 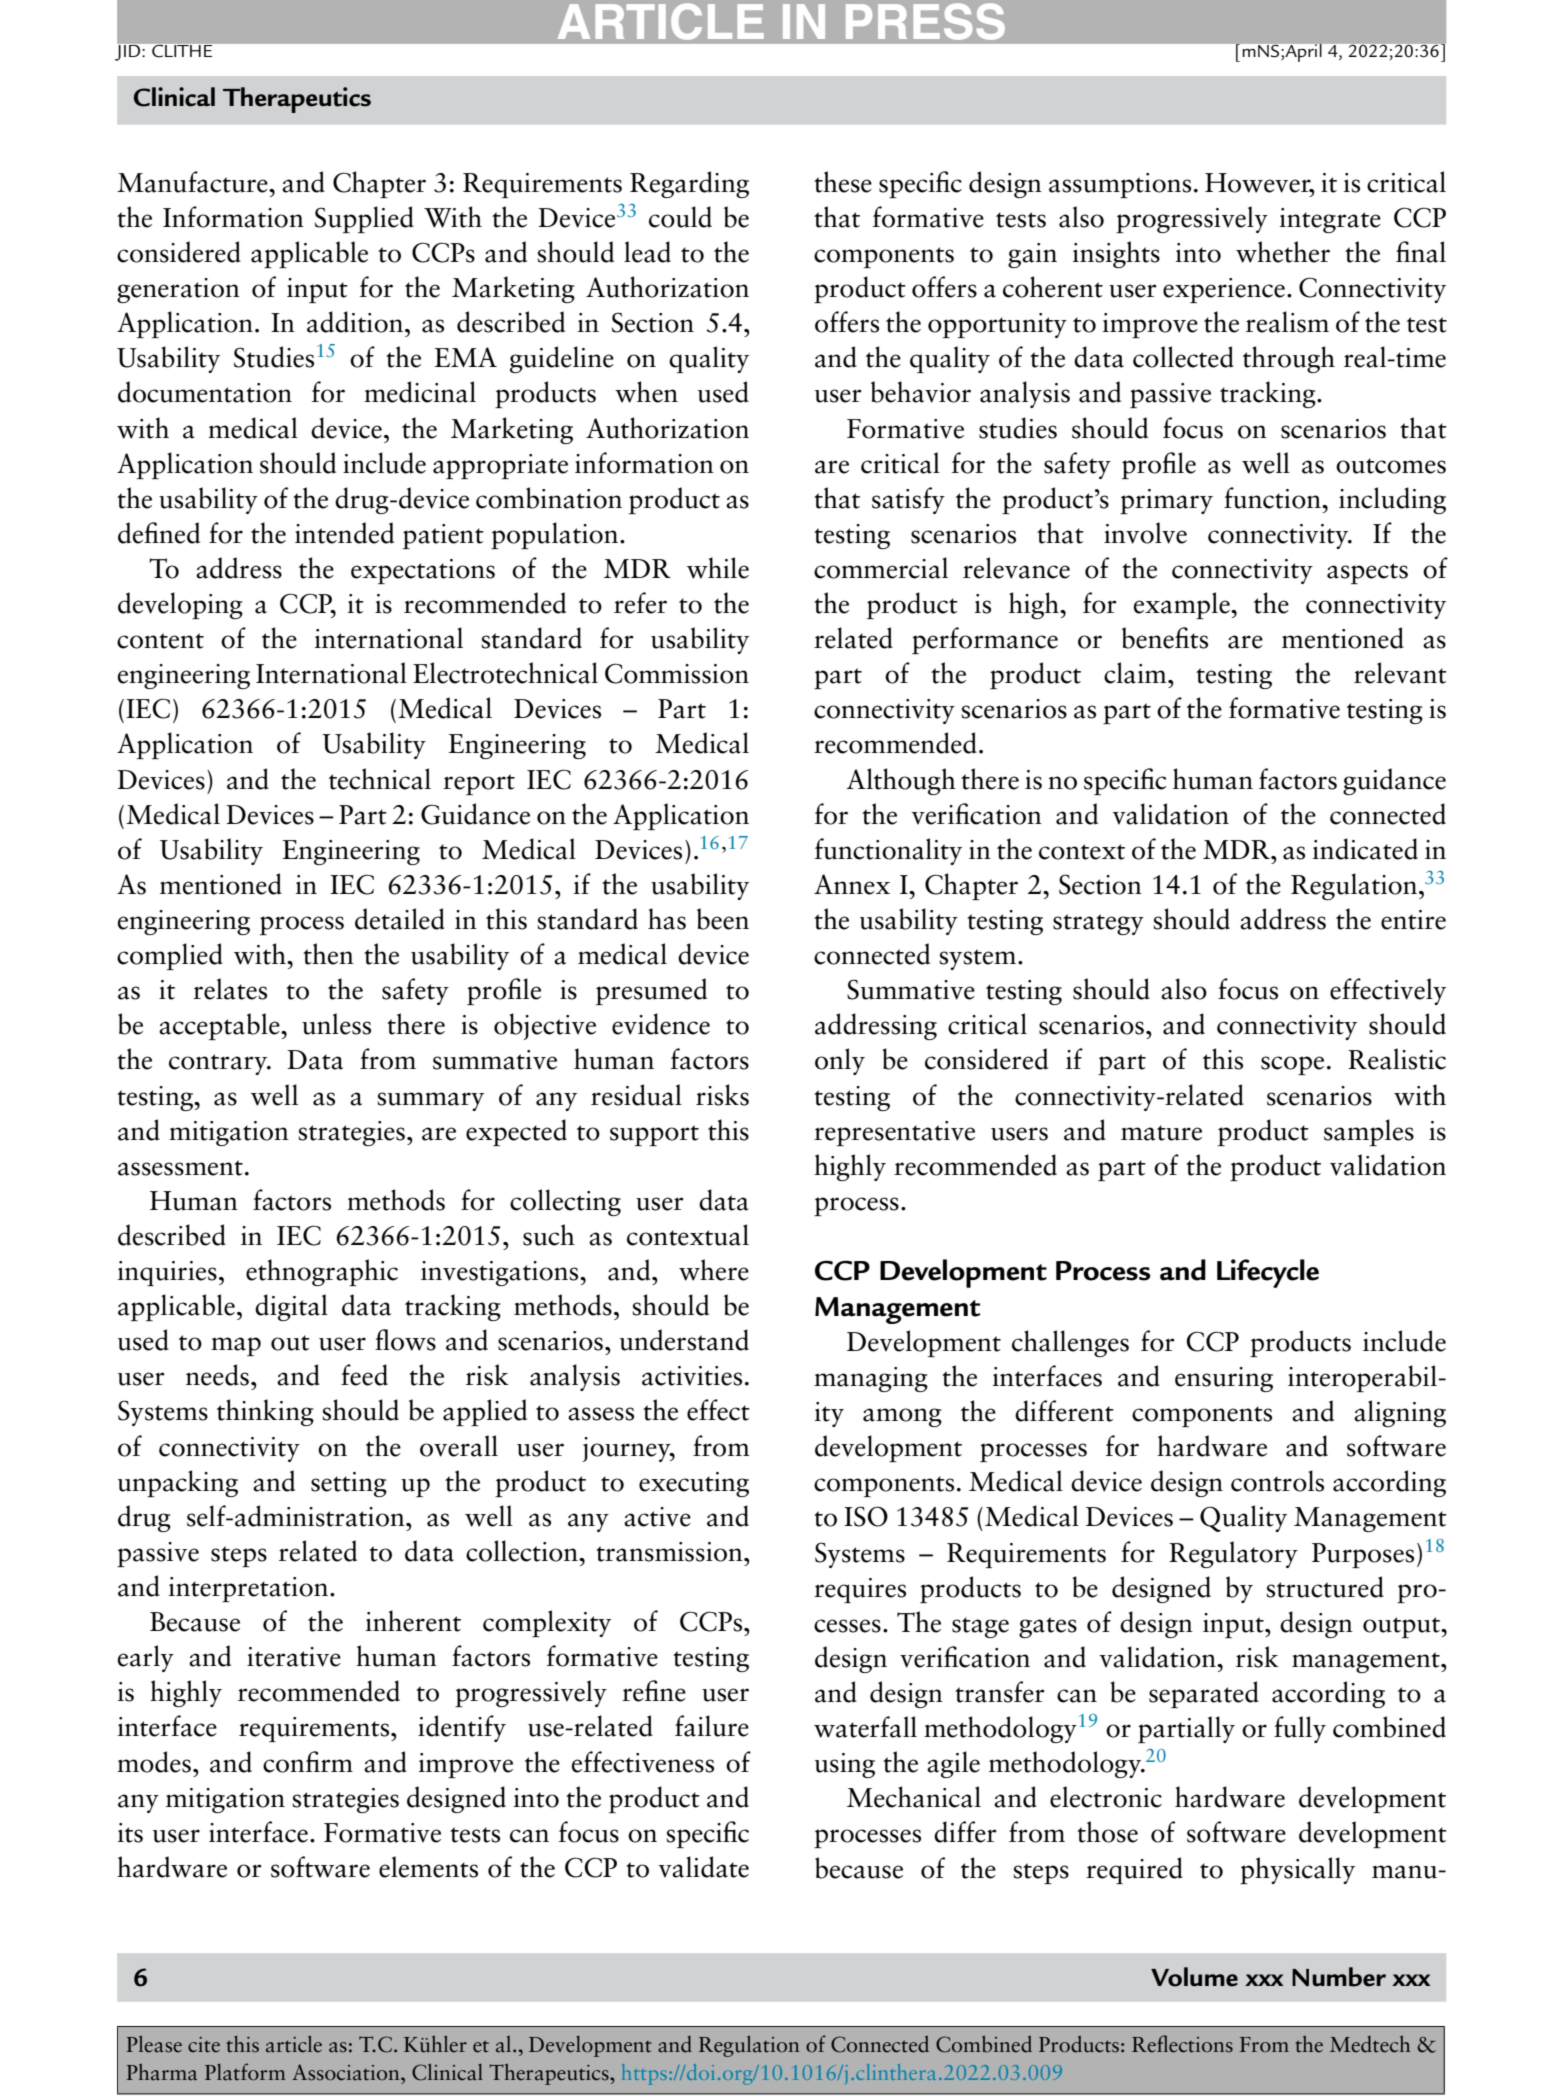 I want to click on Association, so click(x=347, y=2072).
